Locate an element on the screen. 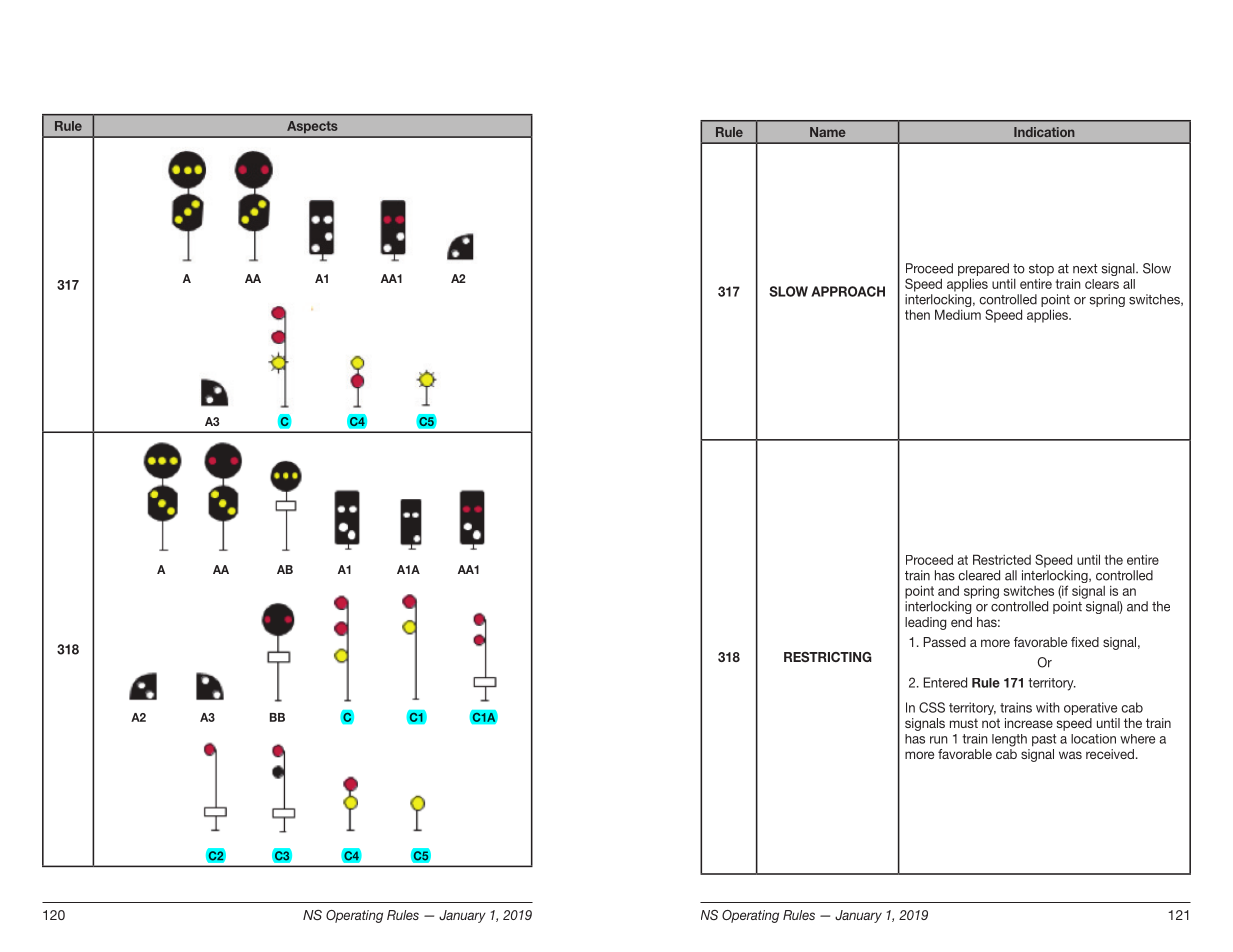  CSS is located at coordinates (932, 707).
